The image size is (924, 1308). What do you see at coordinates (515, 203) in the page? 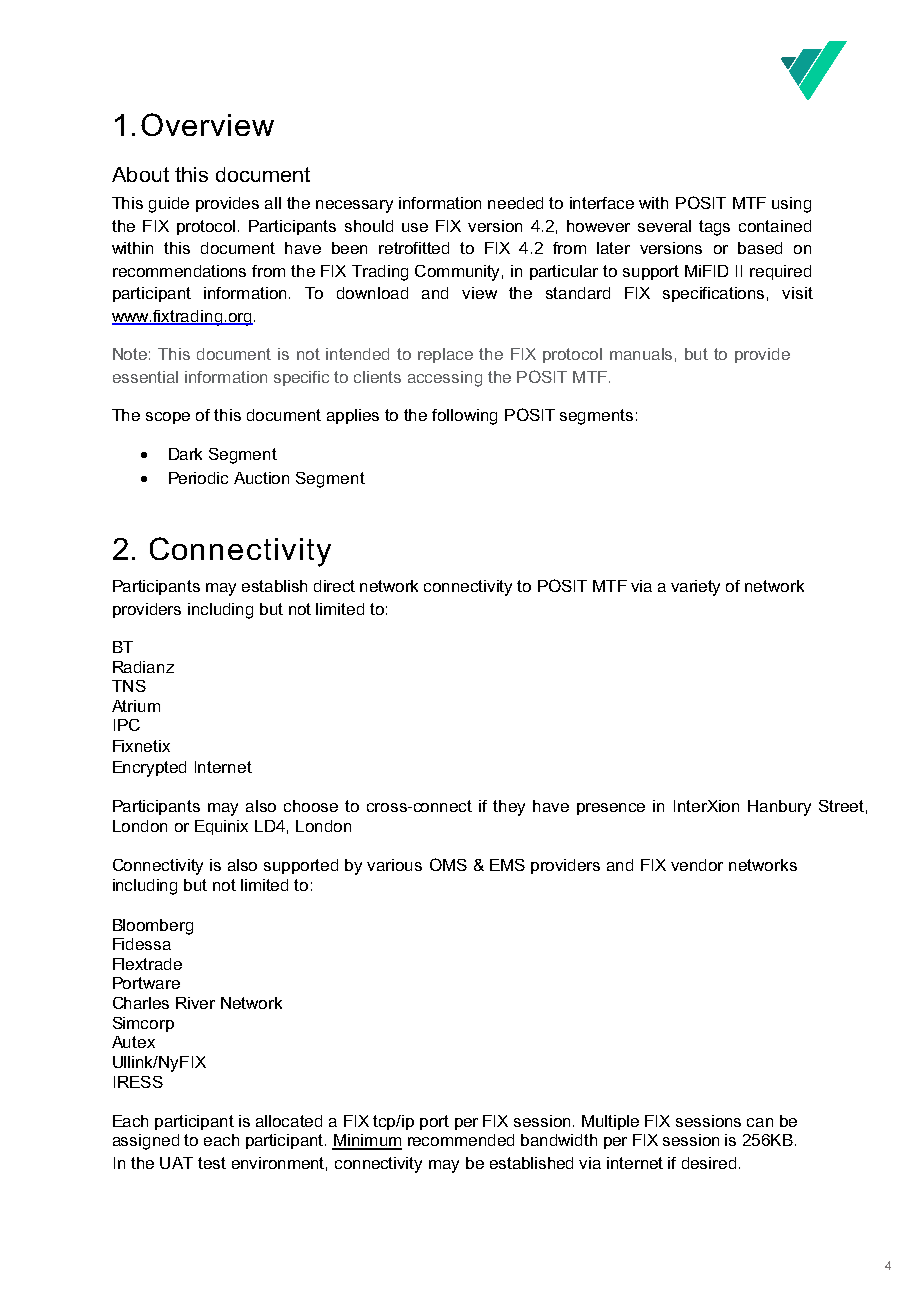
I see `needed` at bounding box center [515, 203].
